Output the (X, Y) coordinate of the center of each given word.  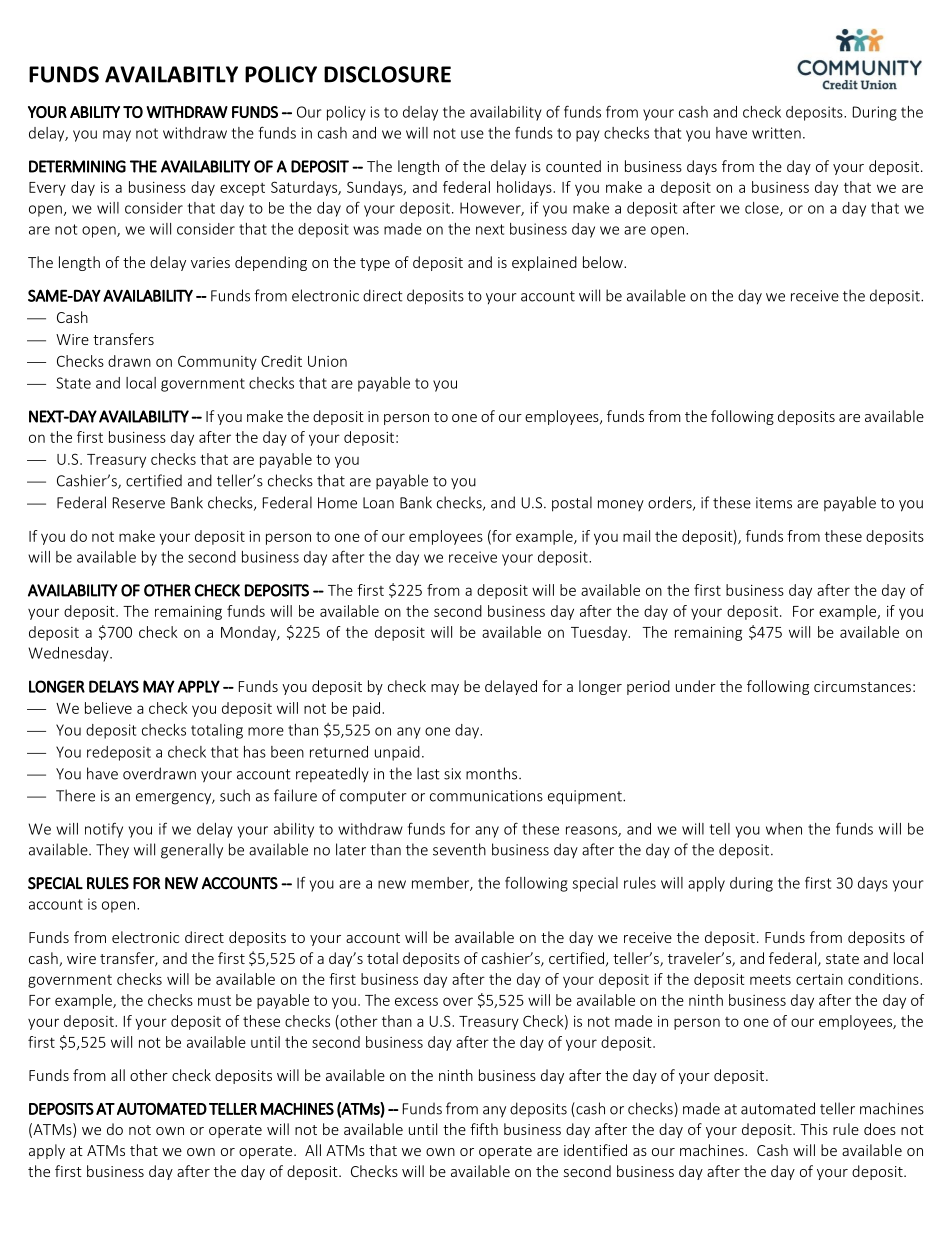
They (112, 851)
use (472, 134)
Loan (378, 503)
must (214, 1001)
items (774, 503)
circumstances (862, 686)
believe (108, 708)
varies (210, 262)
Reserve (139, 503)
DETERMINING (77, 166)
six (452, 774)
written (776, 133)
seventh (459, 849)
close (763, 209)
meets (770, 979)
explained (544, 263)
